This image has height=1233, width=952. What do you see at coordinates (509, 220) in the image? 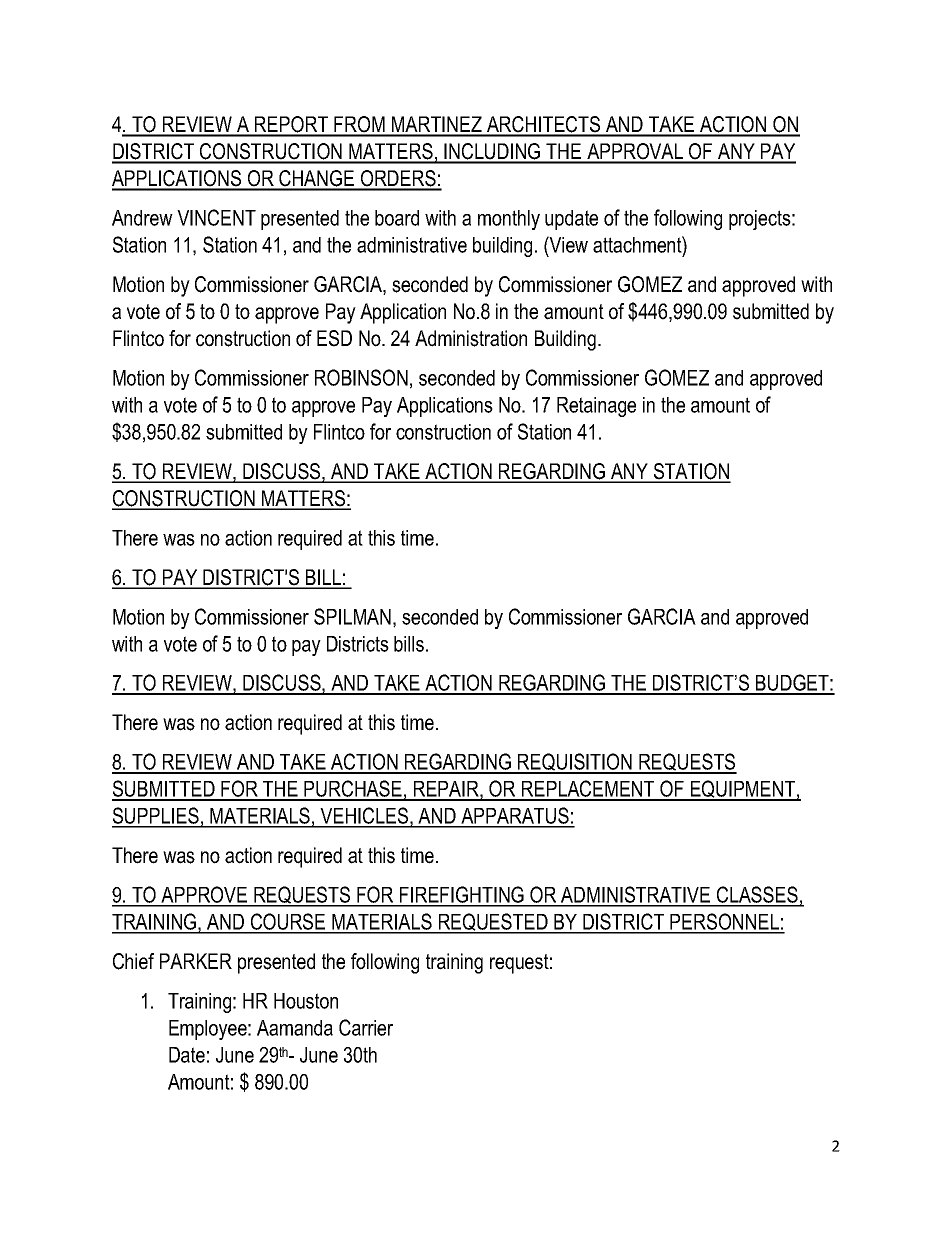
I see `monthly` at bounding box center [509, 220].
